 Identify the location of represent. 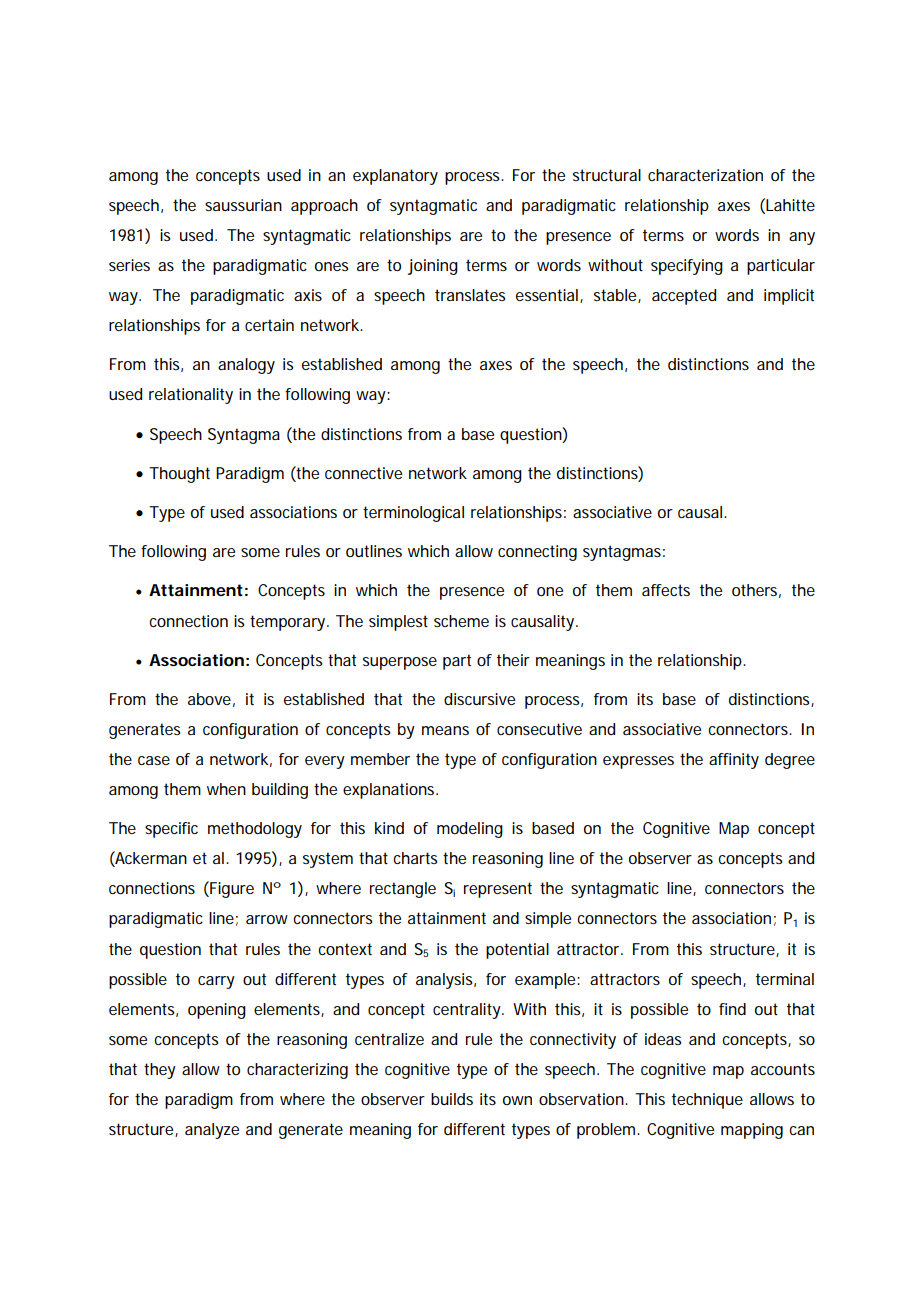
(498, 890).
